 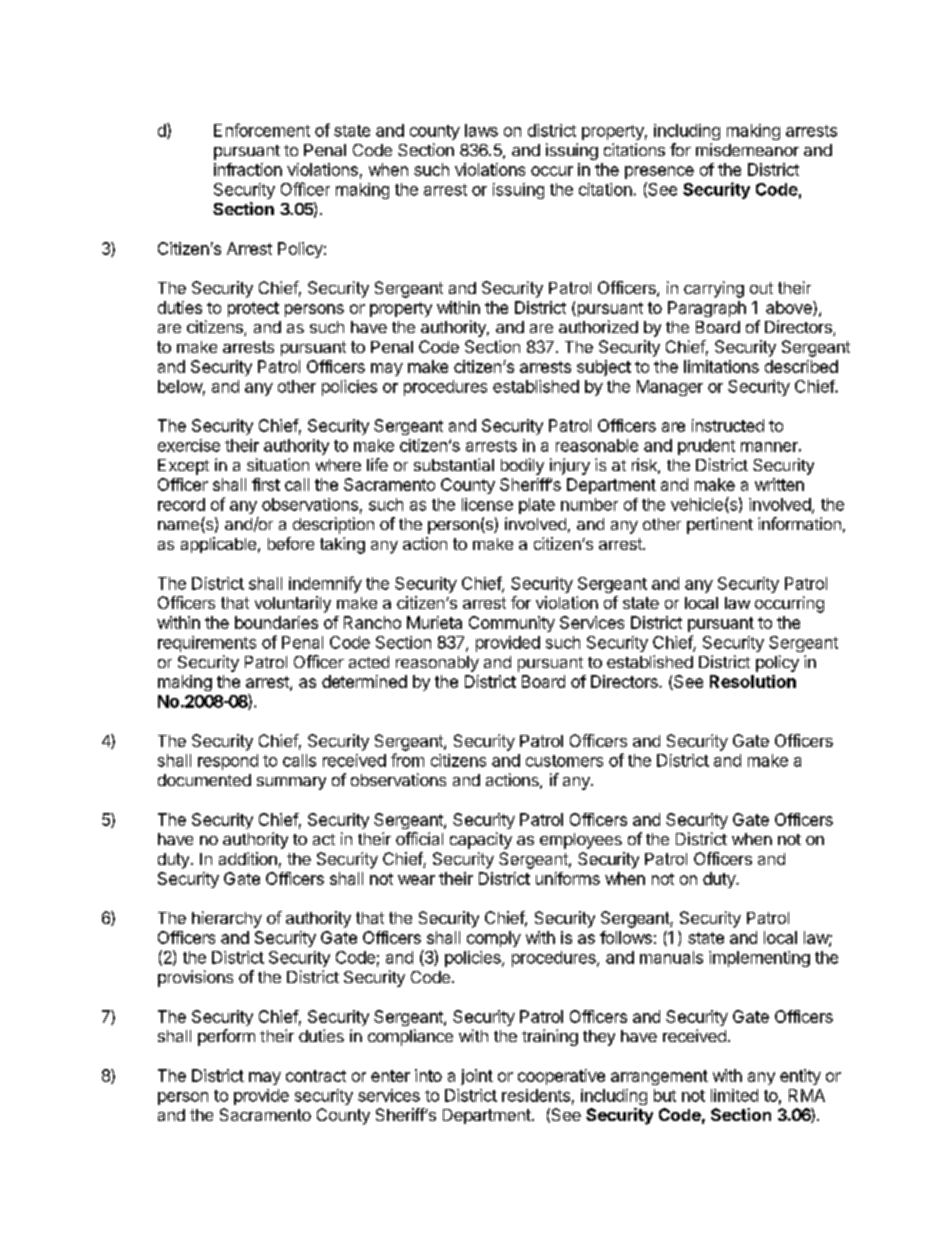 What do you see at coordinates (454, 464) in the screenshot?
I see `substantial` at bounding box center [454, 464].
